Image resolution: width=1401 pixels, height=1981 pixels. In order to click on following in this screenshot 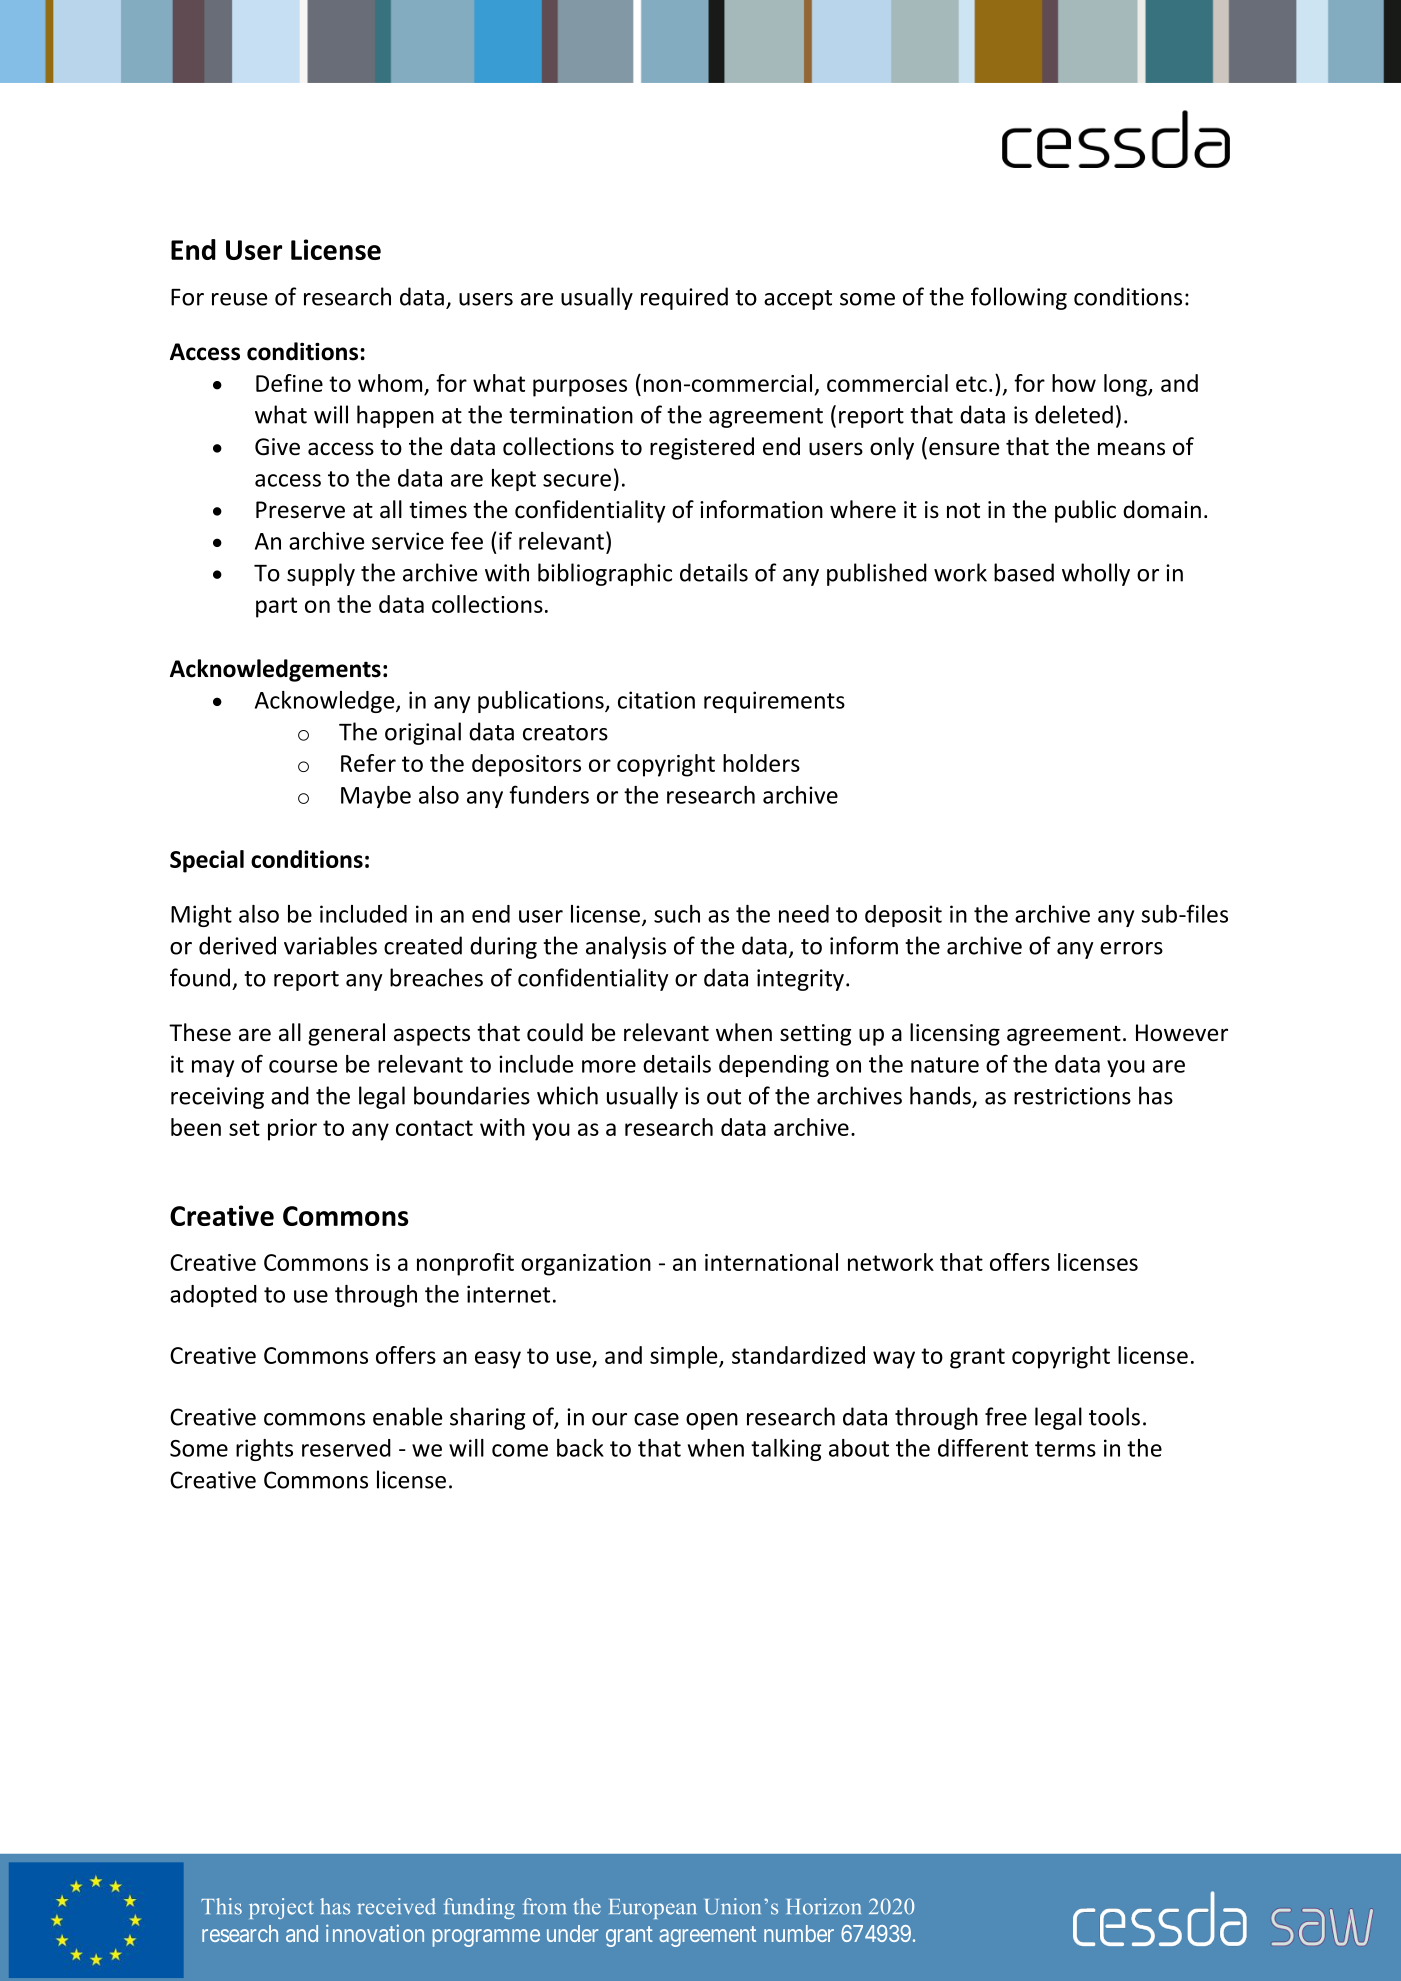, I will do `click(1019, 298)`.
